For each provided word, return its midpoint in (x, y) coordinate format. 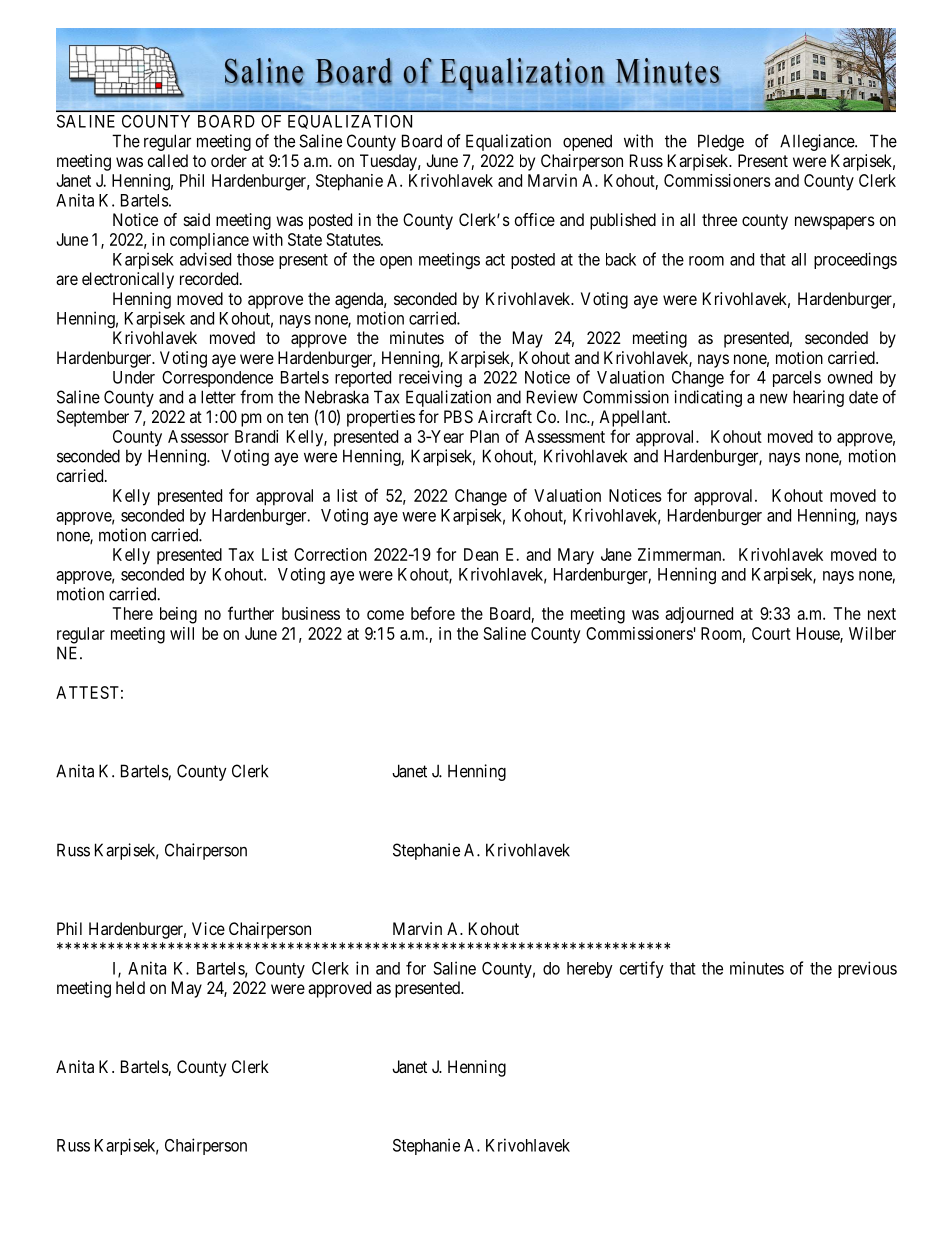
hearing (818, 398)
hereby (590, 970)
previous (867, 969)
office (535, 219)
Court (771, 633)
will (182, 633)
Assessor (198, 436)
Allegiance (818, 142)
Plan (484, 436)
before (433, 613)
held (130, 987)
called (168, 160)
